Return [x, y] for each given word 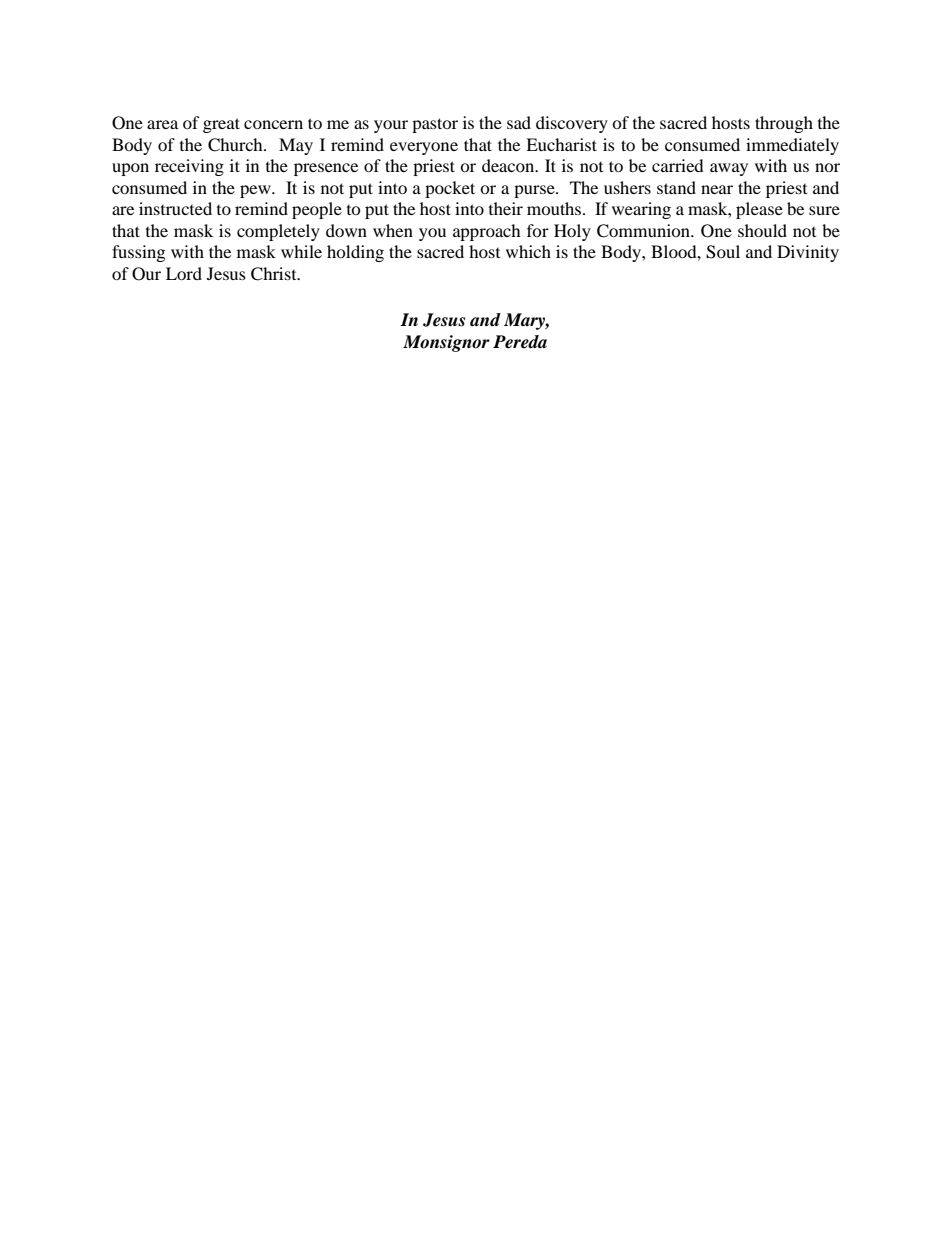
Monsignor [446, 343]
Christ [275, 274]
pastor [435, 125]
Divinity [808, 253]
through [784, 124]
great [221, 125]
